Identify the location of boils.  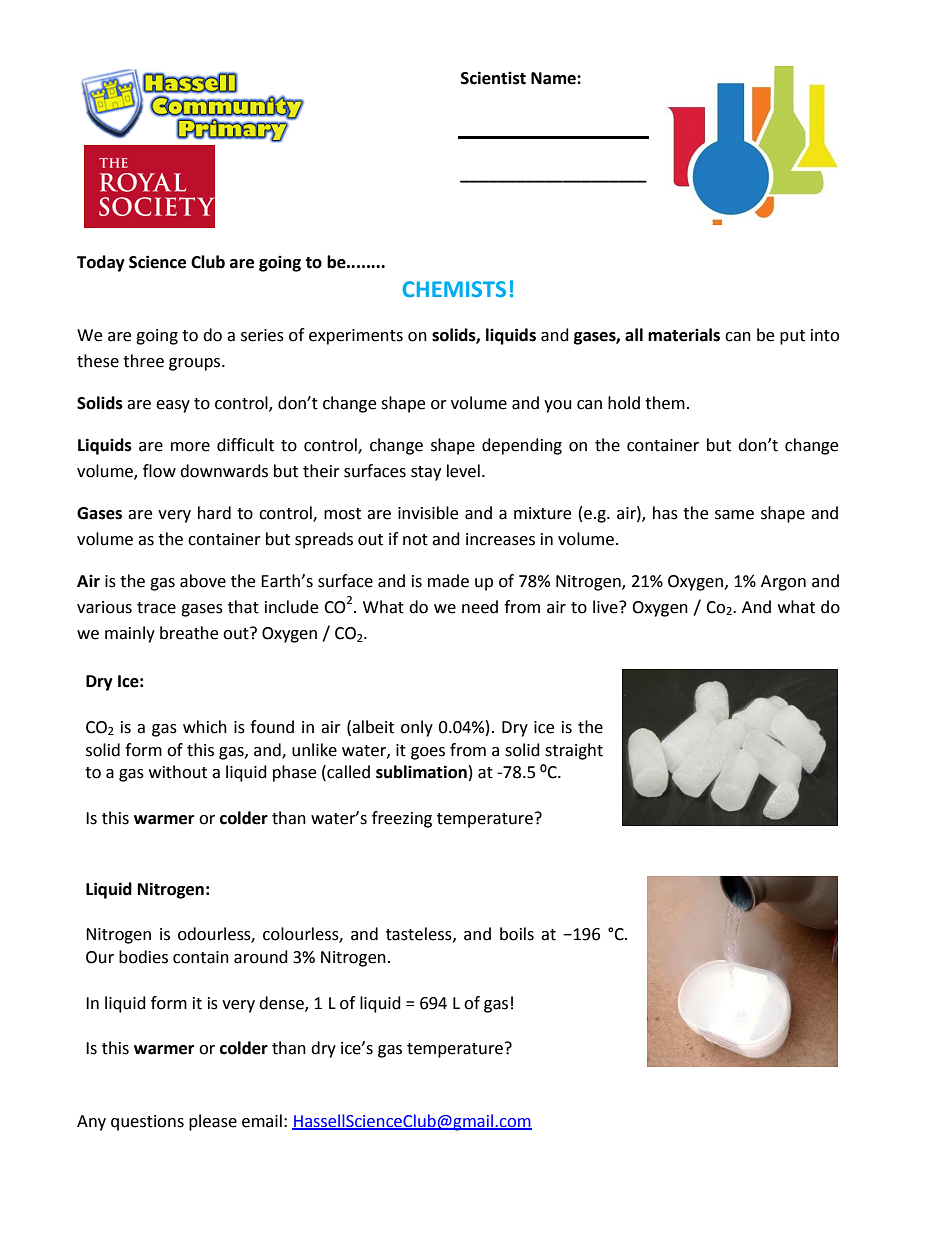
(517, 934).
